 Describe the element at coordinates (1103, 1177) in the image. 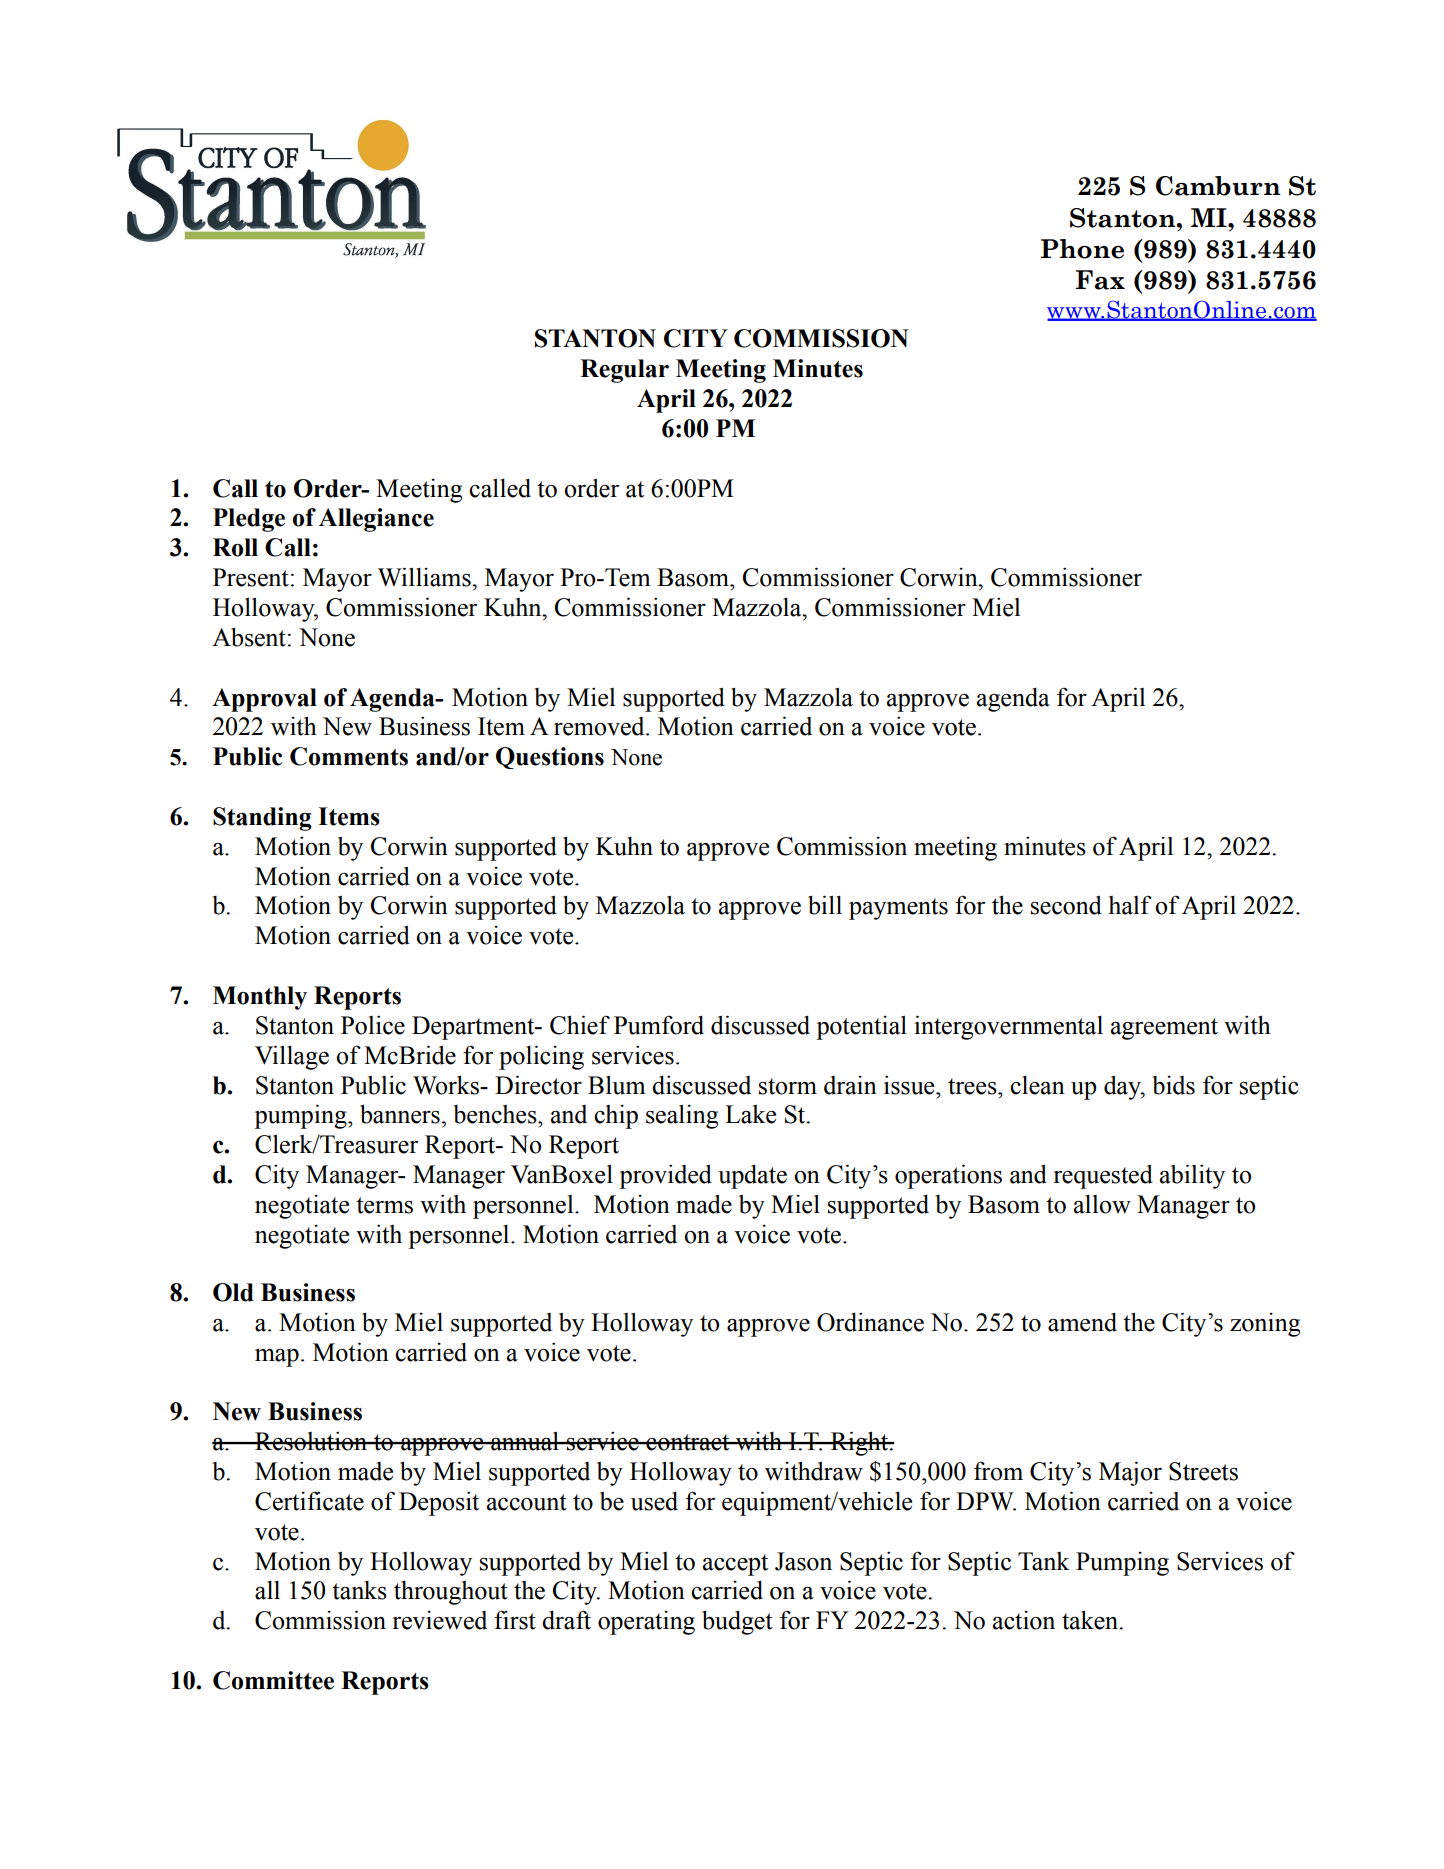

I see `requested` at that location.
